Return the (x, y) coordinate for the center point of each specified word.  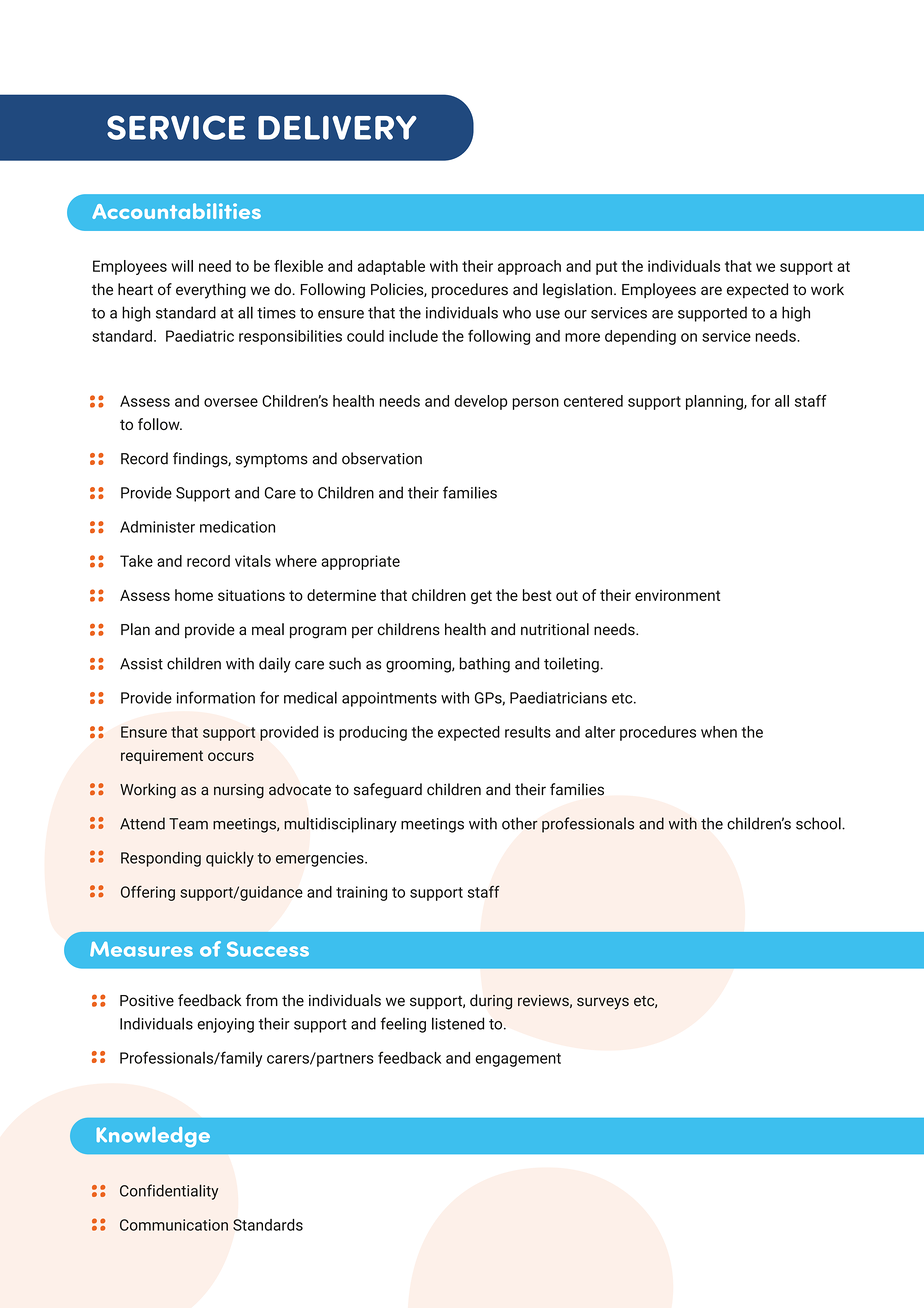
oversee (231, 402)
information (216, 697)
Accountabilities (176, 211)
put (606, 268)
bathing (485, 665)
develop (481, 402)
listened (458, 1023)
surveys (603, 1003)
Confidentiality (169, 1192)
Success (268, 949)
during (491, 1002)
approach (529, 267)
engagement (518, 1060)
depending (640, 337)
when (719, 732)
